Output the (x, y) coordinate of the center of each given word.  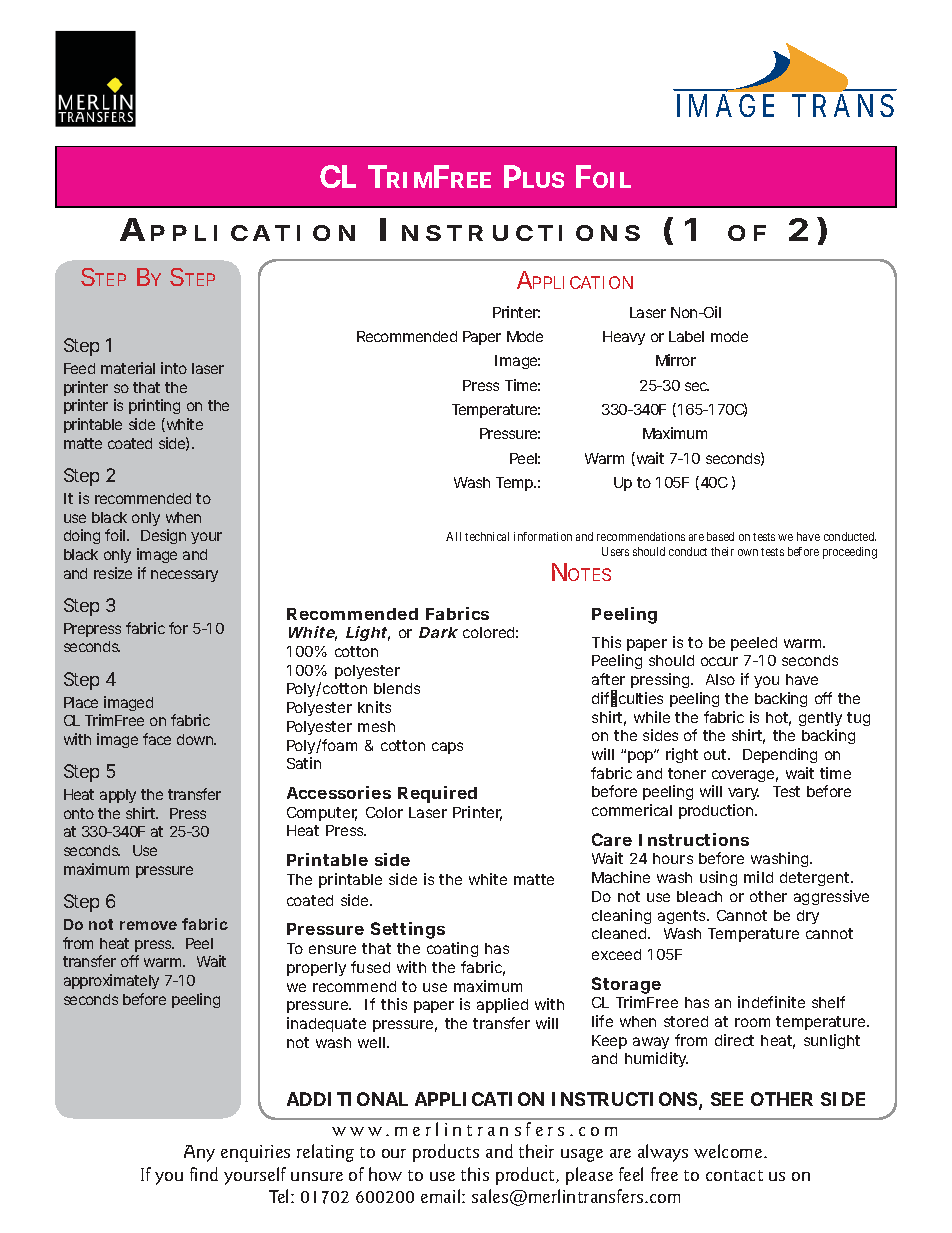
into (174, 368)
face (157, 739)
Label (686, 336)
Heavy (624, 338)
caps (447, 748)
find (204, 1174)
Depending (780, 755)
